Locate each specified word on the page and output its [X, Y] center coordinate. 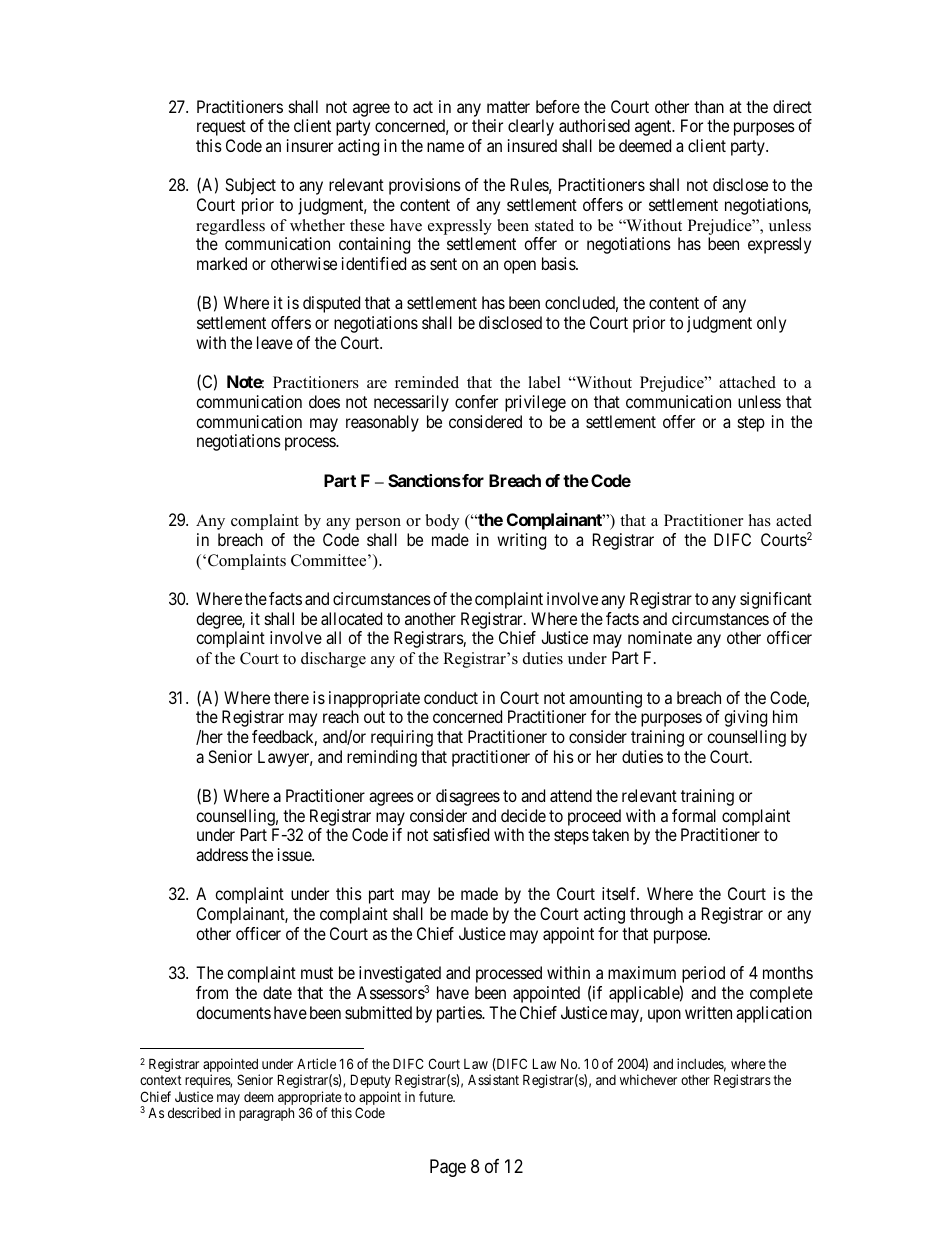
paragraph [266, 1114]
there [291, 697]
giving [745, 718]
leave [275, 342]
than [709, 106]
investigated [400, 976]
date [277, 992]
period [702, 976]
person [378, 524]
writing [521, 541]
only [771, 324]
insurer [310, 145]
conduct [451, 697]
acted [794, 520]
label [544, 382]
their [487, 125]
